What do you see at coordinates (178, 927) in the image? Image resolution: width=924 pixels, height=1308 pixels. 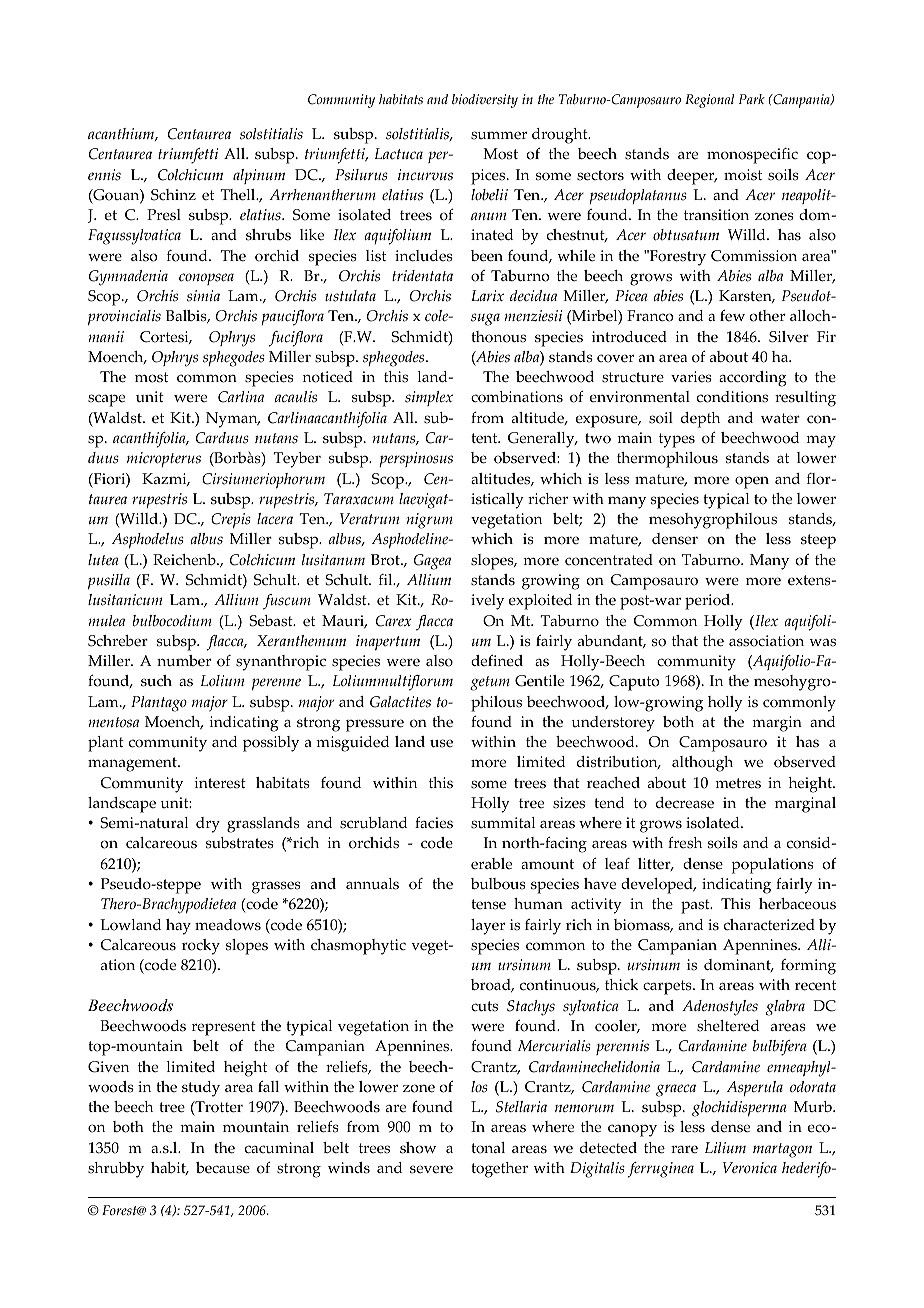 I see `hay` at bounding box center [178, 927].
